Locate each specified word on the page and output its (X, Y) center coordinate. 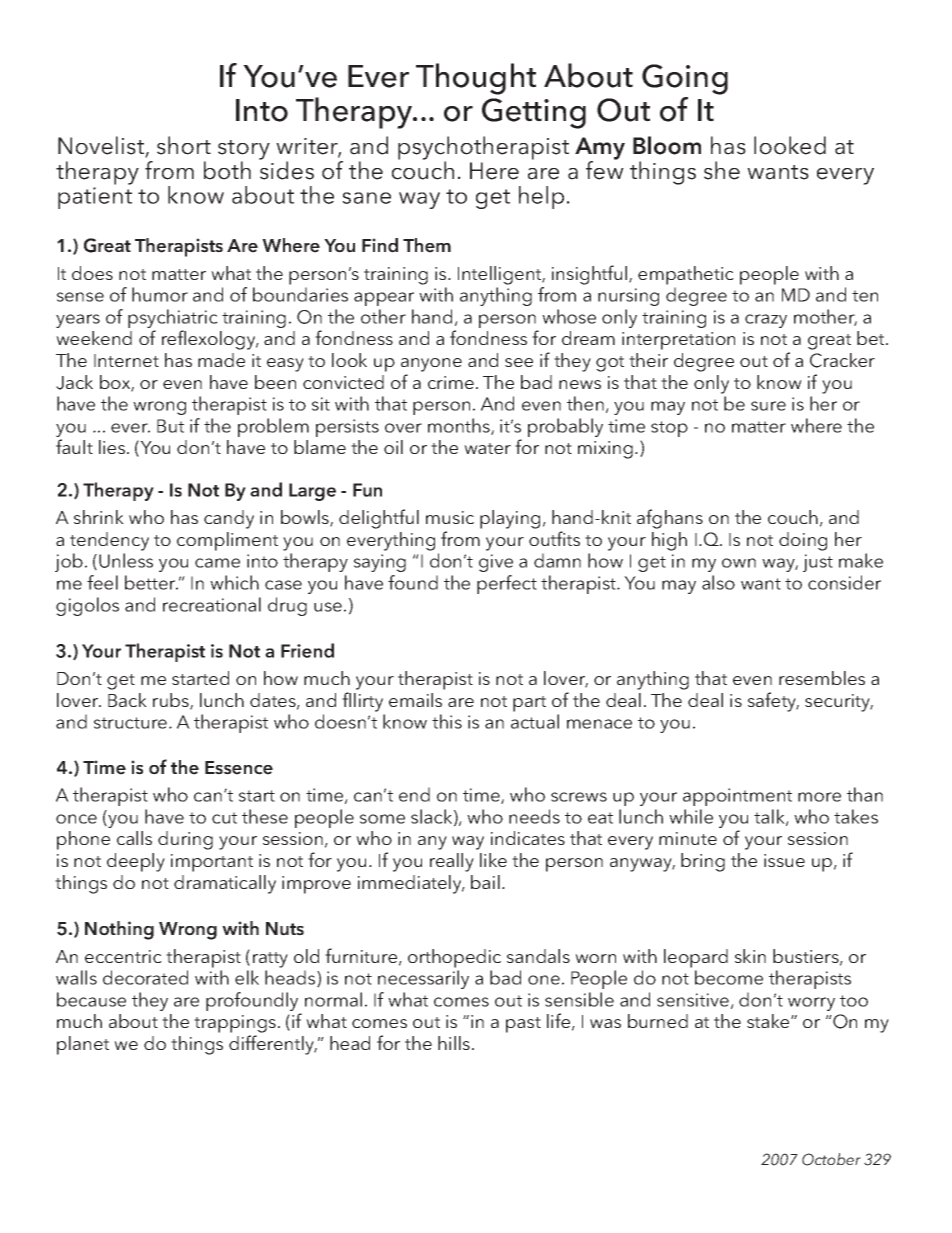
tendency (109, 541)
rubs (172, 701)
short (184, 145)
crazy (766, 321)
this (447, 721)
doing (803, 541)
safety (773, 702)
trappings (235, 1024)
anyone (431, 365)
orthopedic (454, 958)
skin (750, 956)
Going (685, 79)
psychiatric (173, 320)
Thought (476, 79)
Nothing (119, 930)
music (450, 517)
